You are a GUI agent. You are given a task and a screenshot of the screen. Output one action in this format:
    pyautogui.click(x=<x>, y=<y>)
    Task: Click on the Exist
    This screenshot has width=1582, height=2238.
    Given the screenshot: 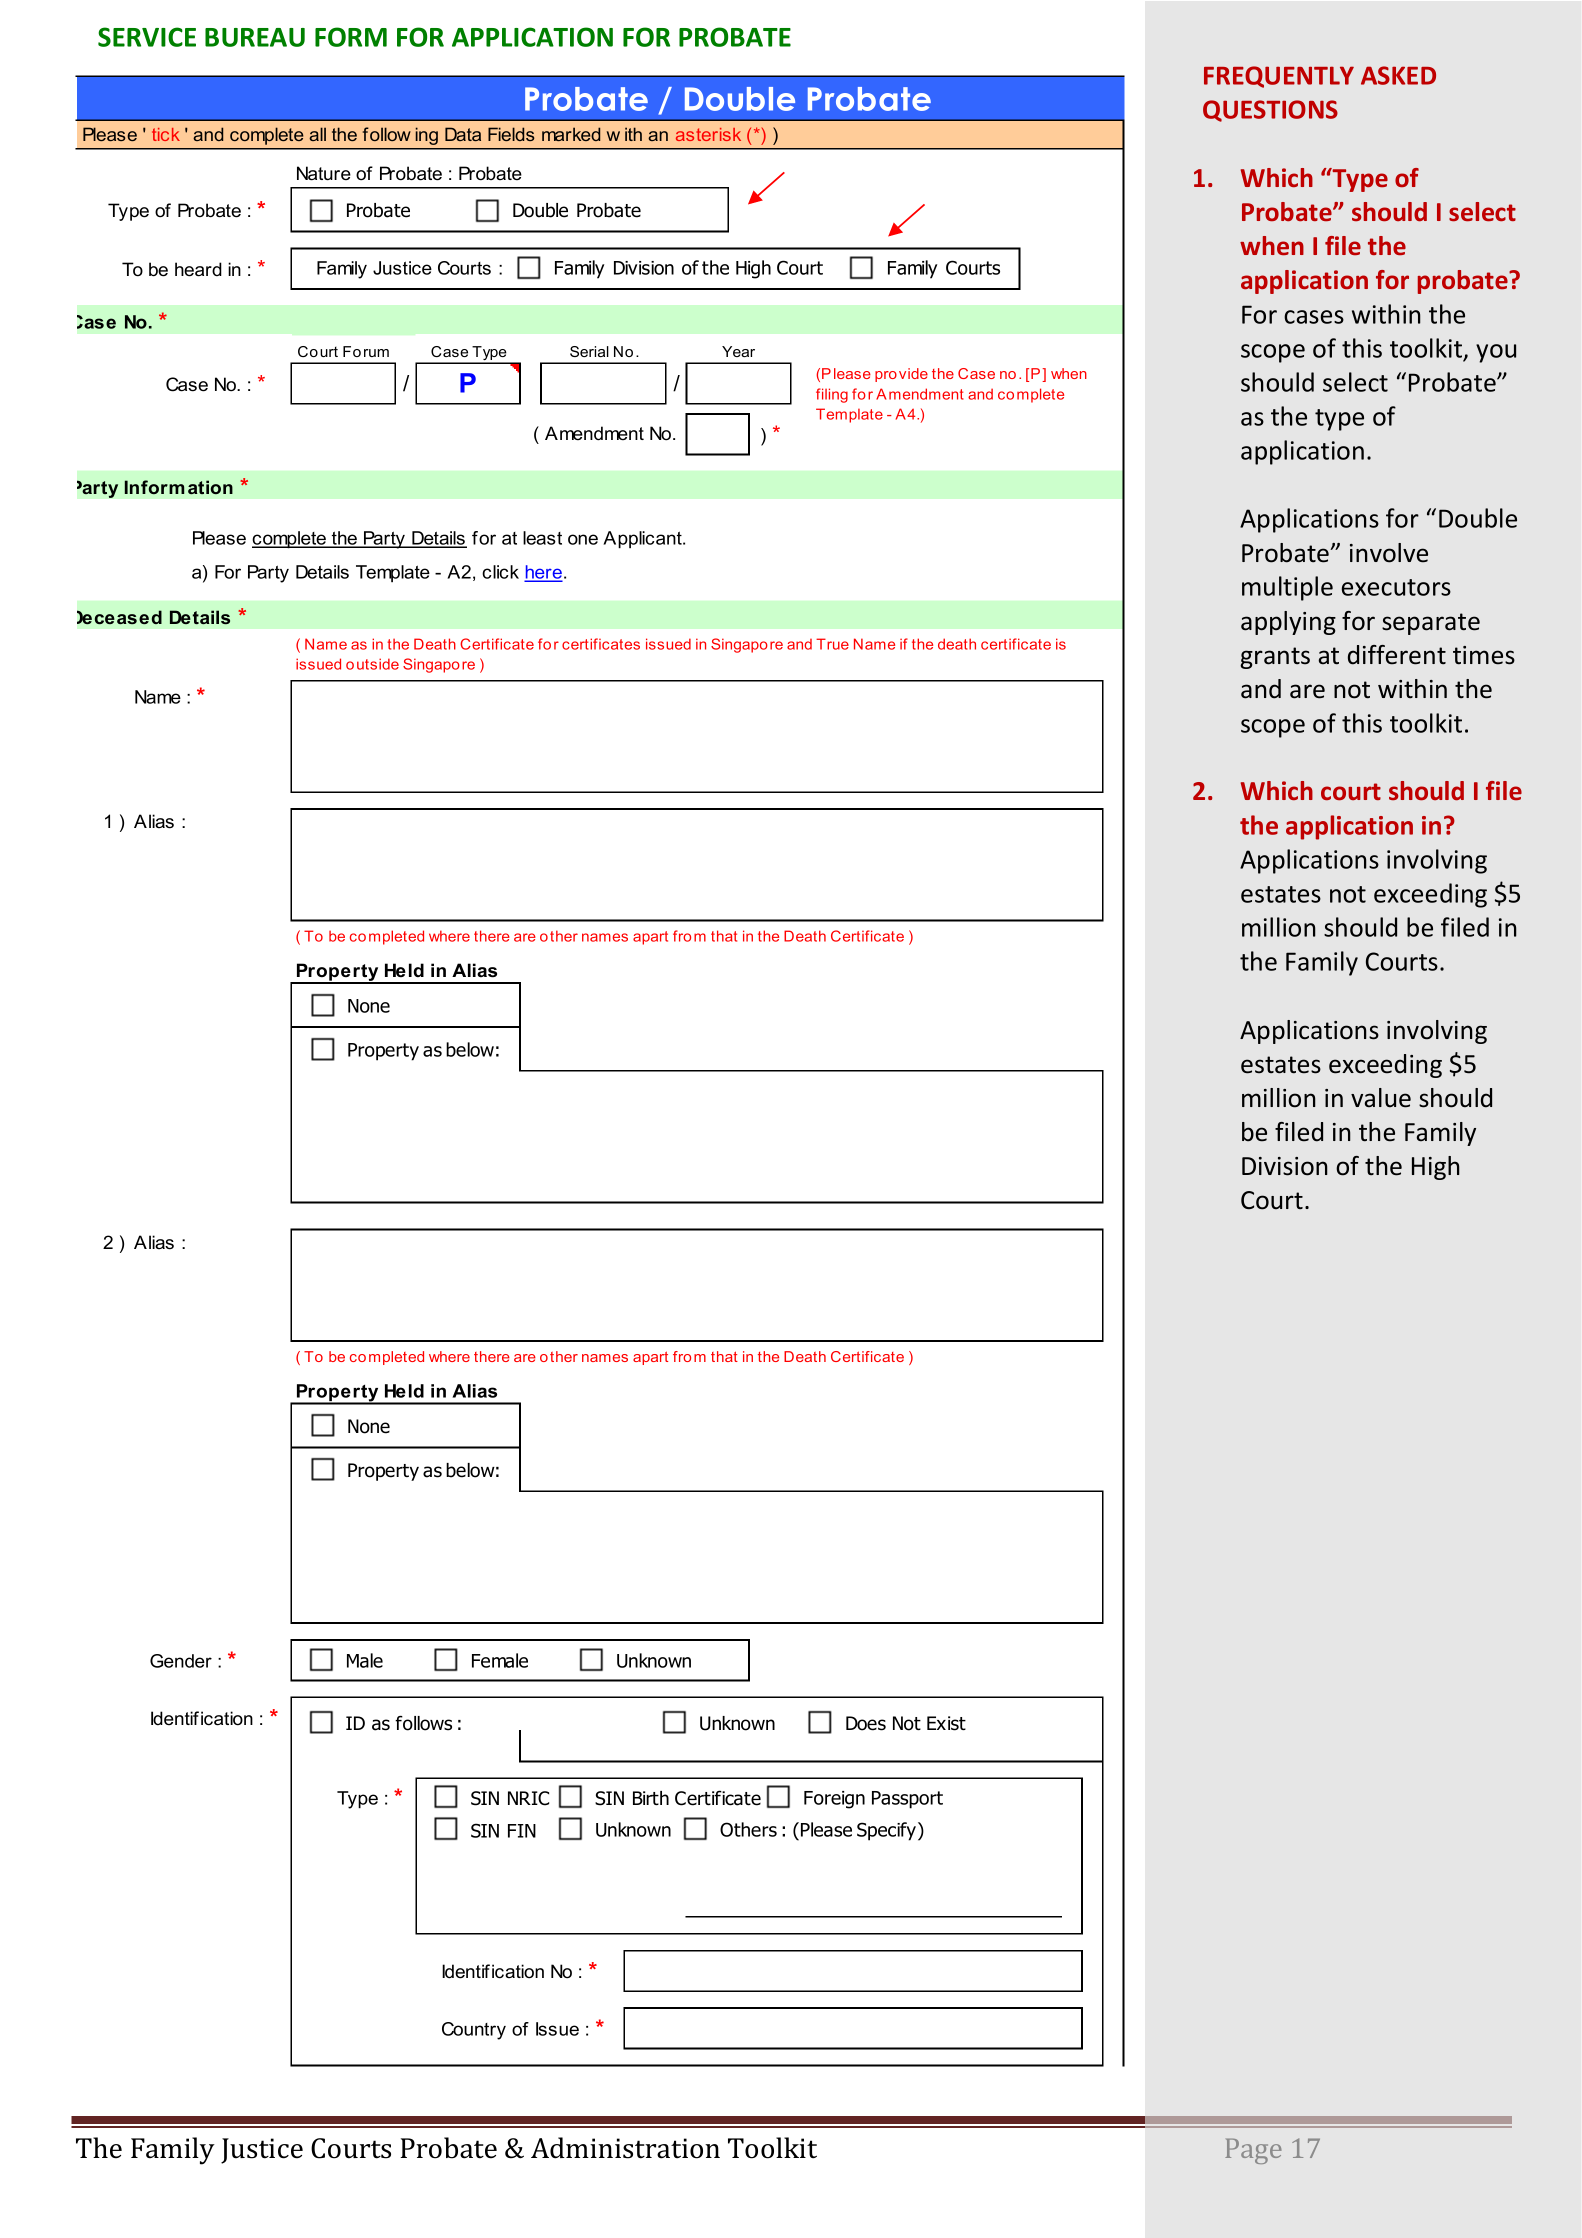 What is the action you would take?
    pyautogui.click(x=946, y=1723)
